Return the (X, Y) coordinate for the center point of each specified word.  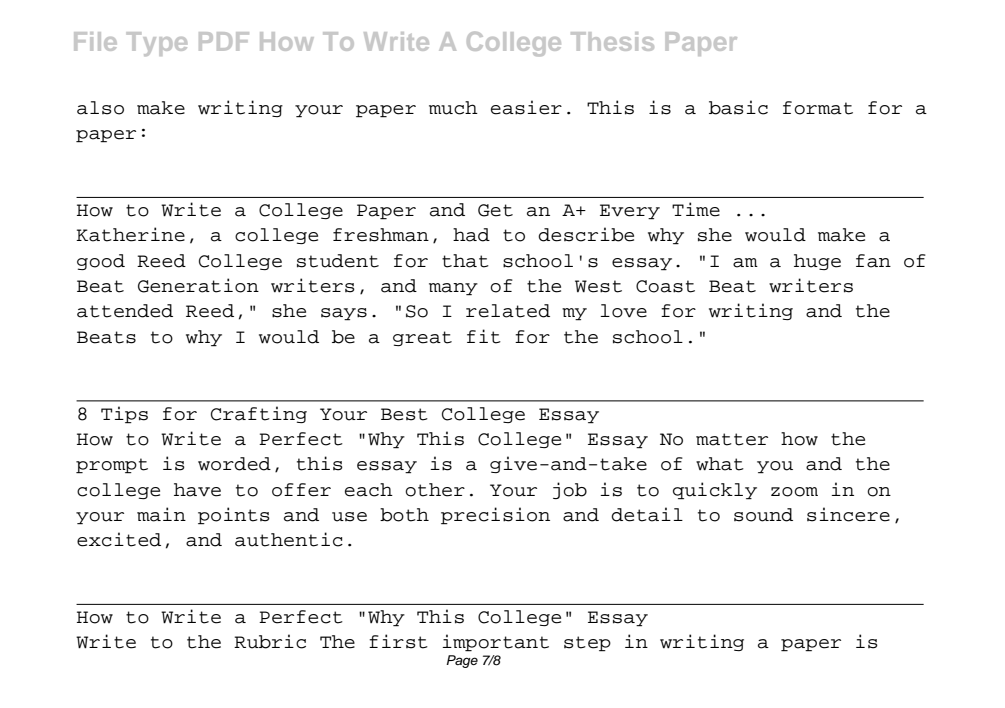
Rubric (270, 641)
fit (484, 336)
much (453, 108)
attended (125, 311)
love (623, 311)
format (818, 108)
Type (157, 44)
